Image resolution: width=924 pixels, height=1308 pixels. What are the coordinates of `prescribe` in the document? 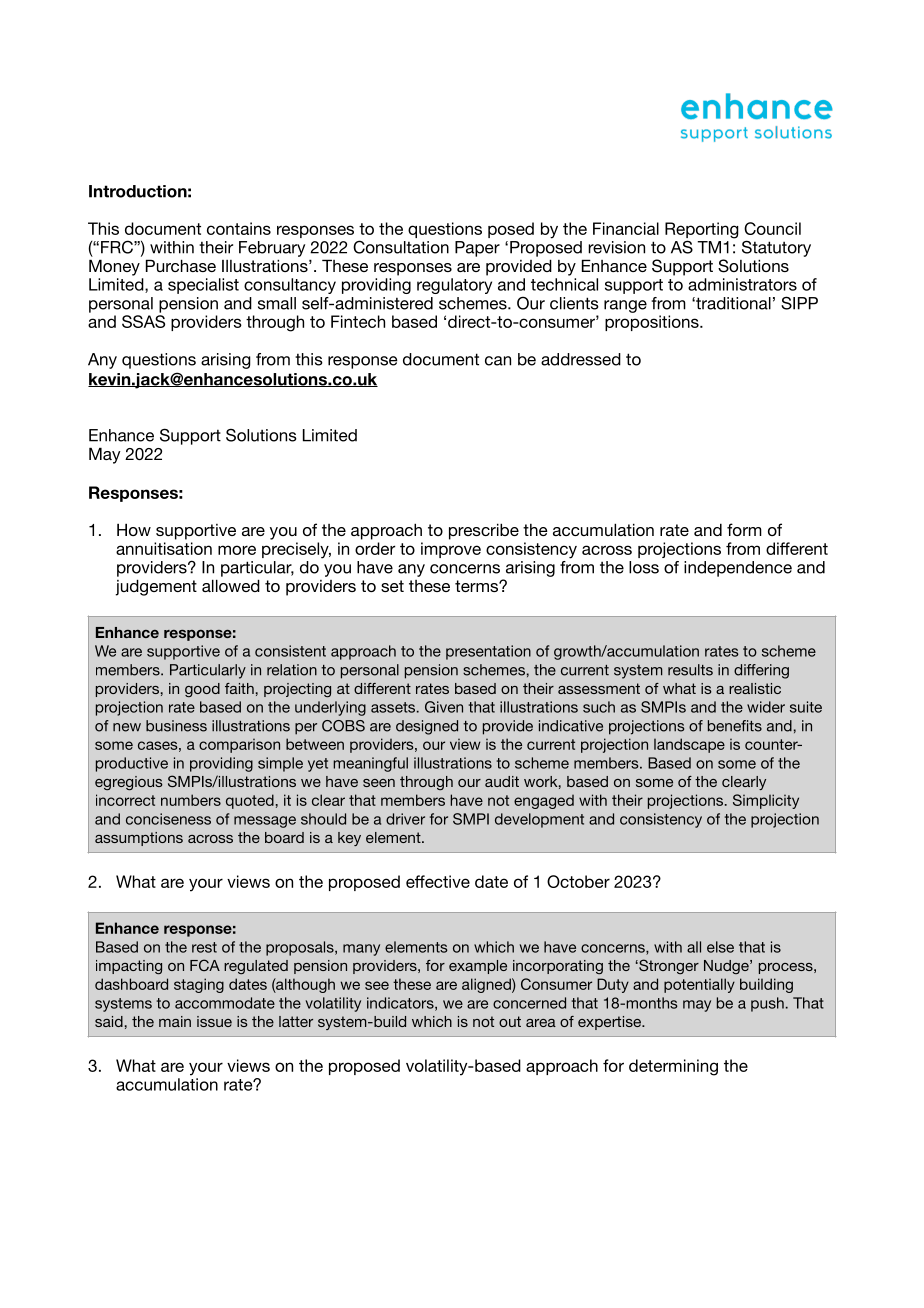 It's located at (484, 531).
